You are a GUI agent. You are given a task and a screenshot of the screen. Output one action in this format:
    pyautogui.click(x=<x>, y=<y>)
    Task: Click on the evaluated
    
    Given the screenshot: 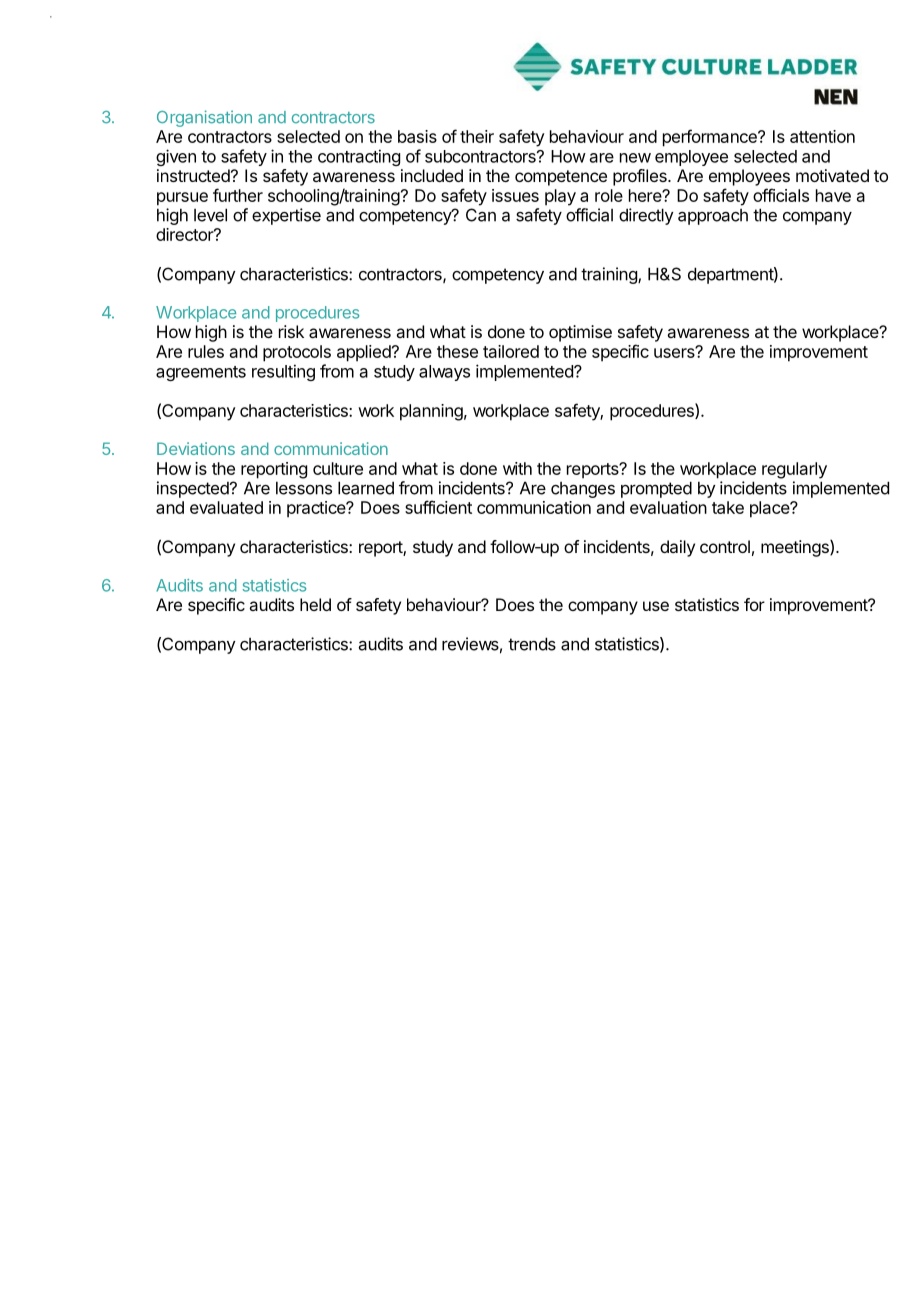 What is the action you would take?
    pyautogui.click(x=226, y=507)
